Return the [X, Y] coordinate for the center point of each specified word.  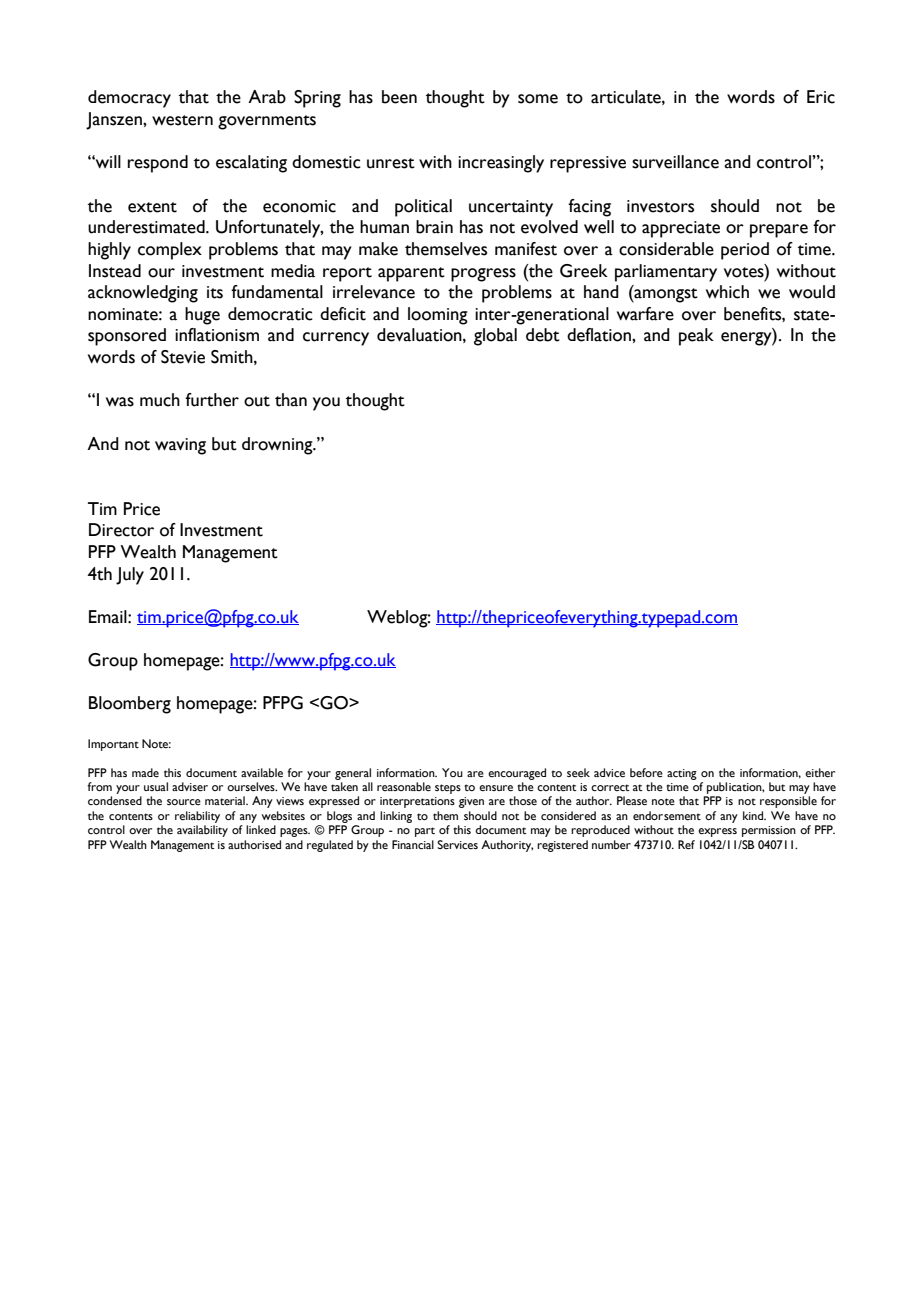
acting [682, 774]
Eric [821, 97]
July [130, 576]
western [182, 120]
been [399, 97]
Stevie [183, 357]
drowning [278, 446]
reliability [197, 817]
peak [696, 337]
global [495, 337]
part [425, 832]
